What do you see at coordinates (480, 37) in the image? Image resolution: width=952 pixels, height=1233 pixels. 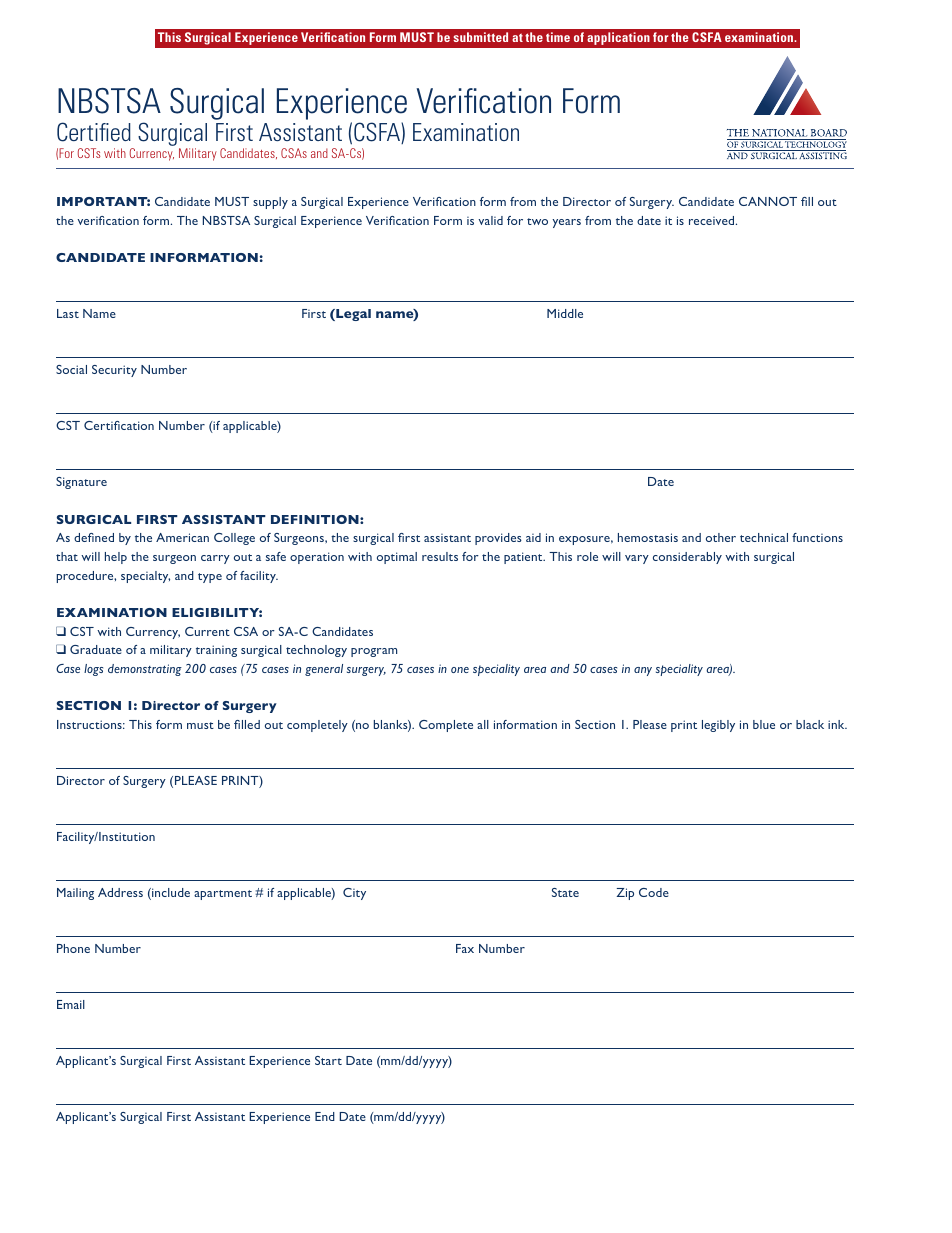 I see `submitted` at bounding box center [480, 37].
